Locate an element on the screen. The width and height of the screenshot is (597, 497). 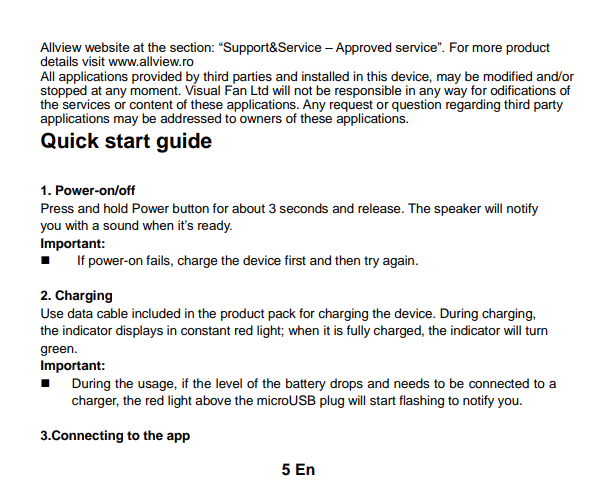
visit is located at coordinates (93, 61).
